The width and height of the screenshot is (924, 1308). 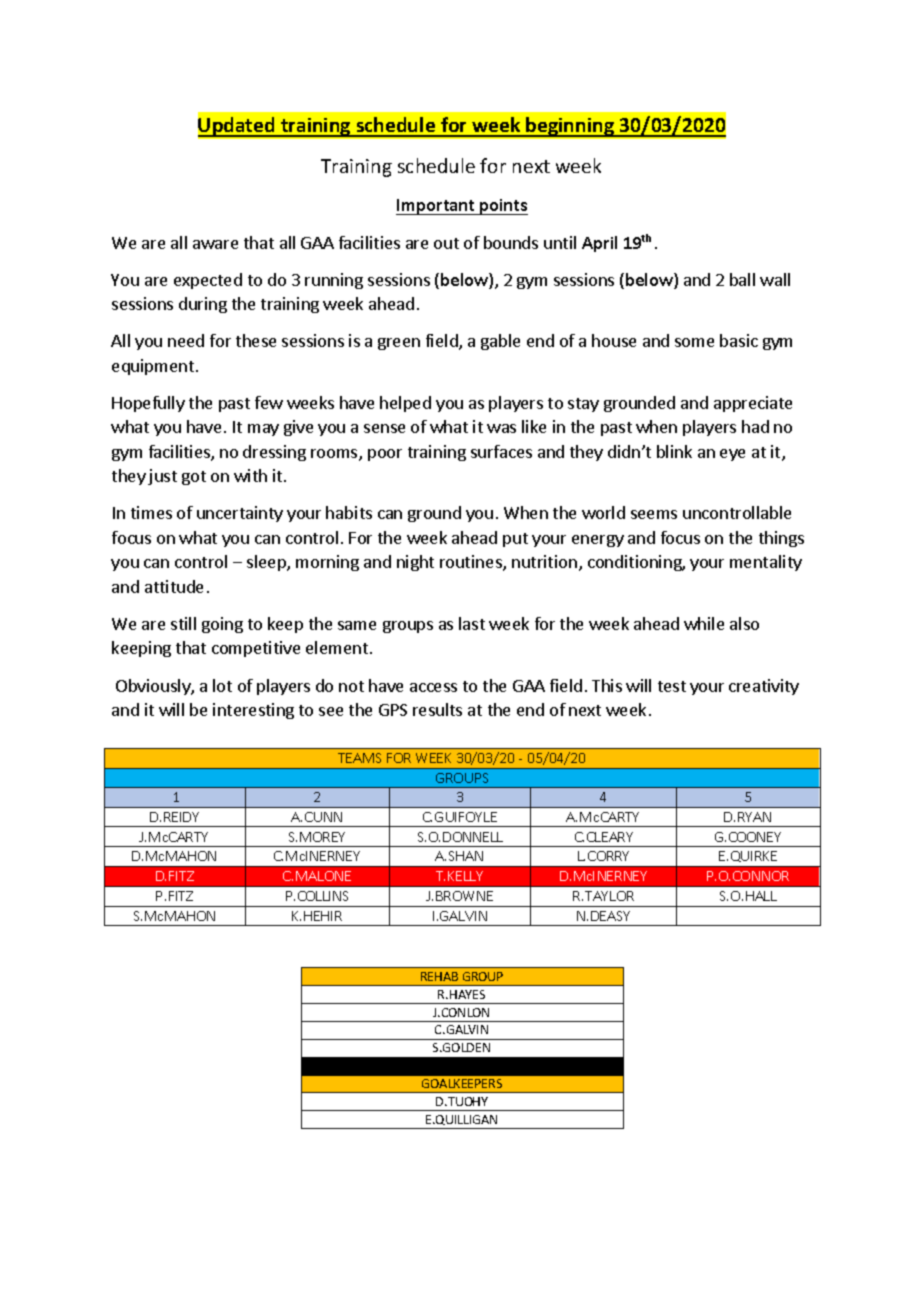 What do you see at coordinates (672, 686) in the screenshot?
I see `test` at bounding box center [672, 686].
